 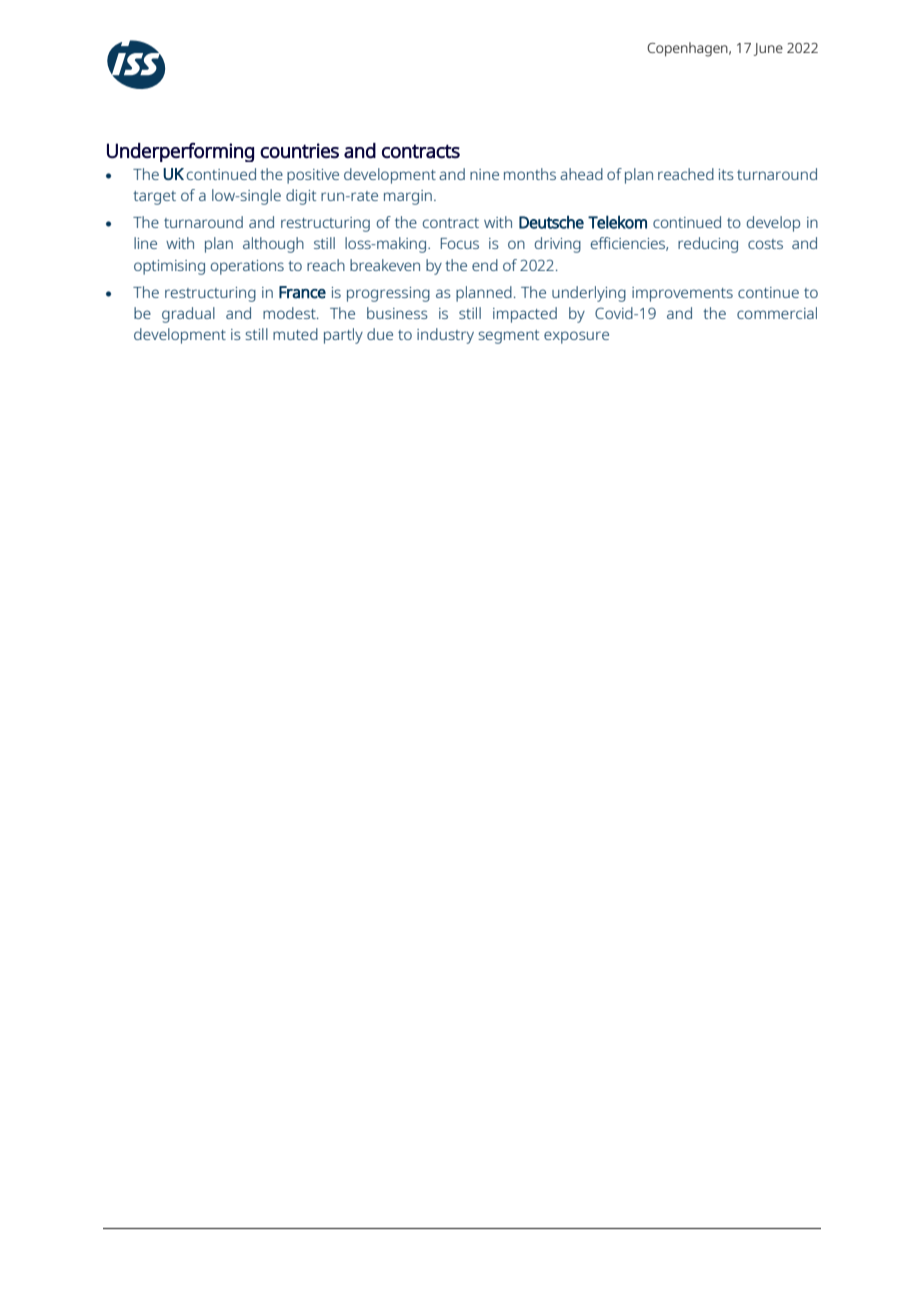 What do you see at coordinates (581, 174) in the document?
I see `ahead` at bounding box center [581, 174].
